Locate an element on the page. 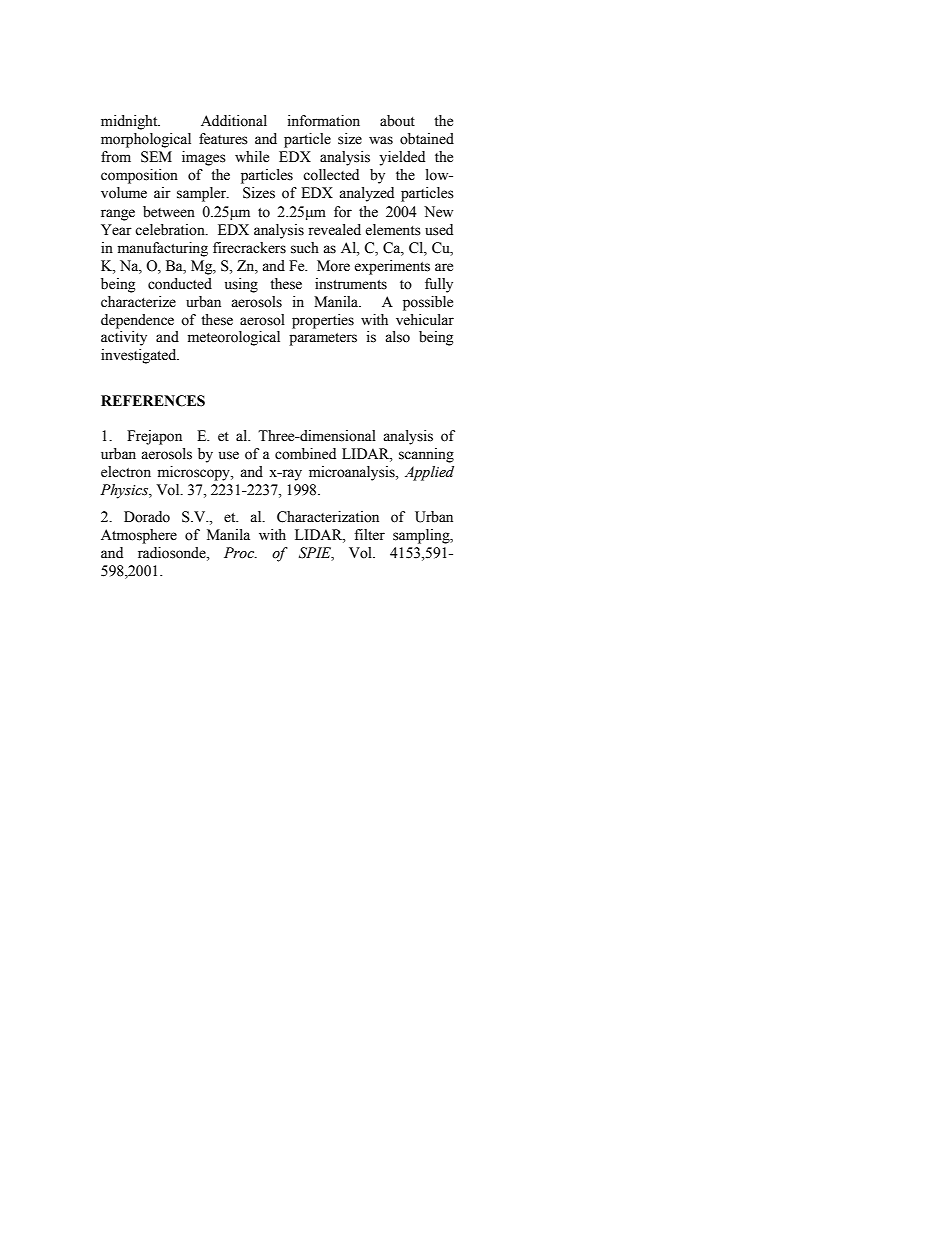 The image size is (952, 1233). also is located at coordinates (397, 337).
